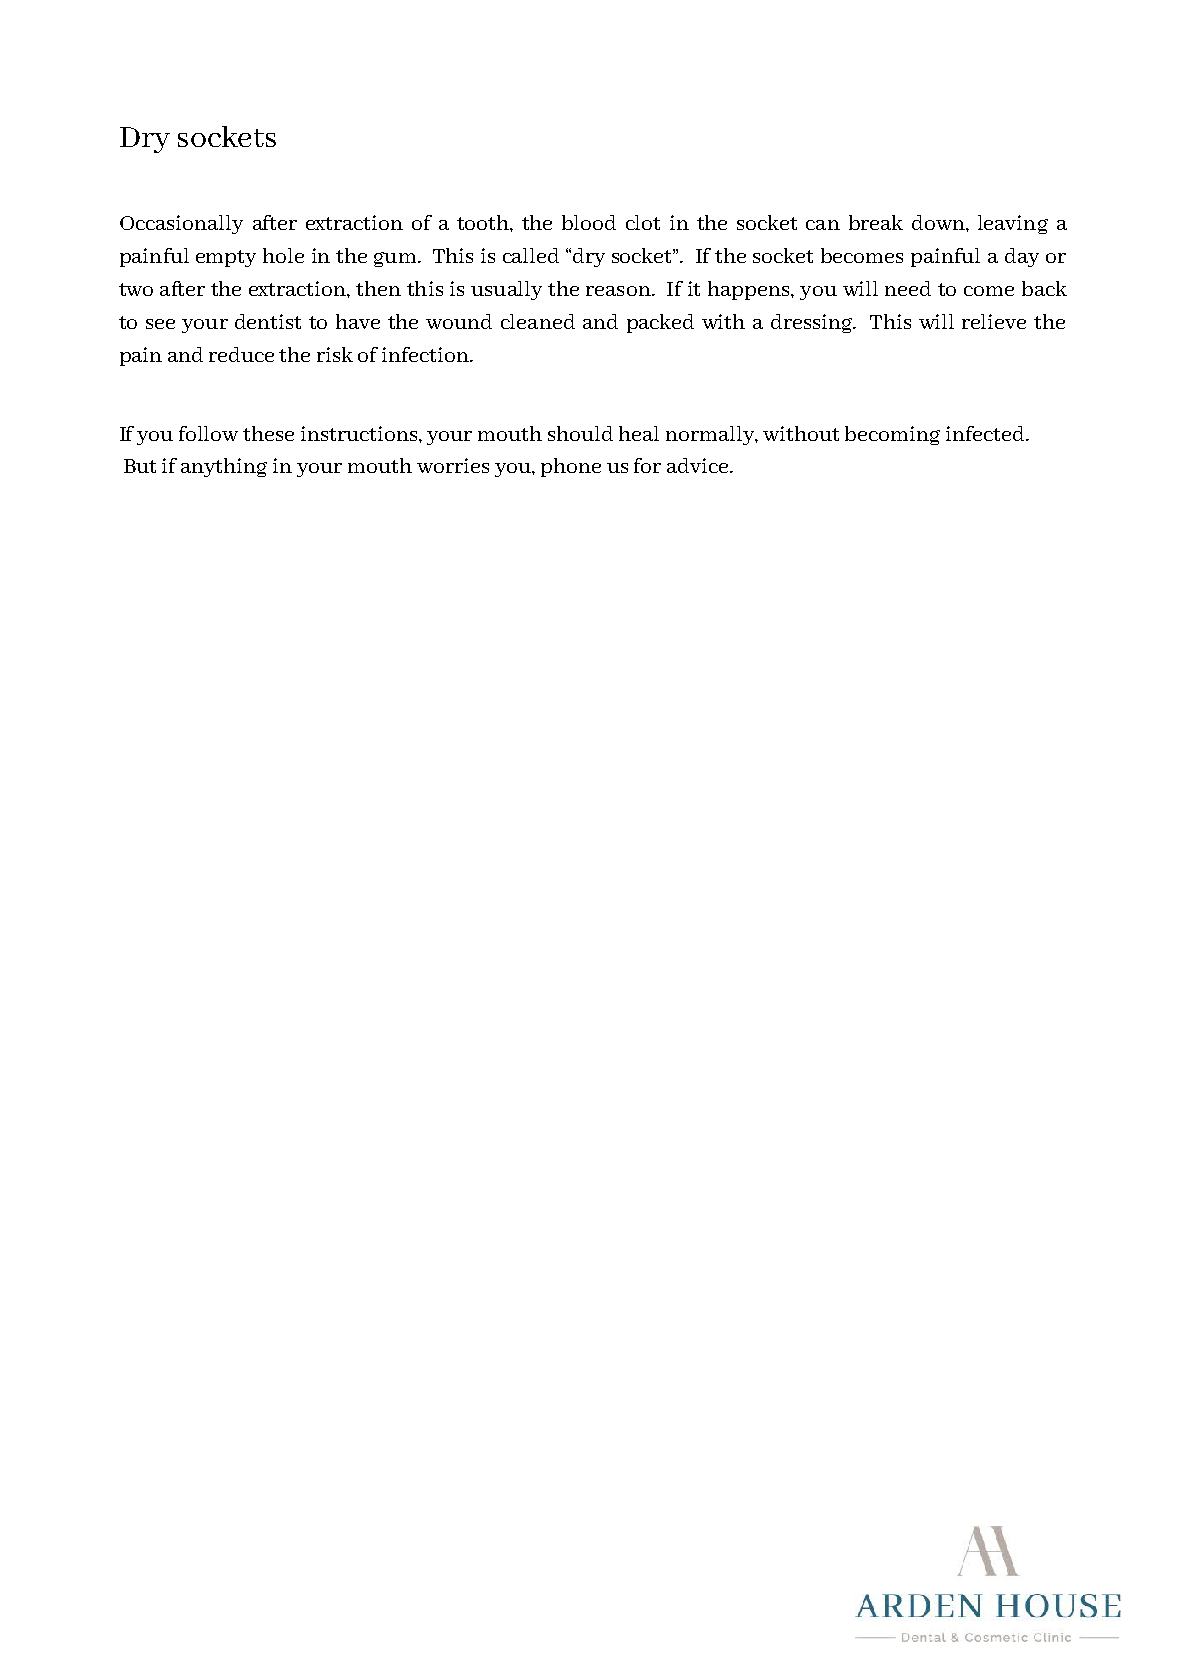 This document has width=1185, height=1676. Describe the element at coordinates (224, 467) in the document. I see `anything` at that location.
